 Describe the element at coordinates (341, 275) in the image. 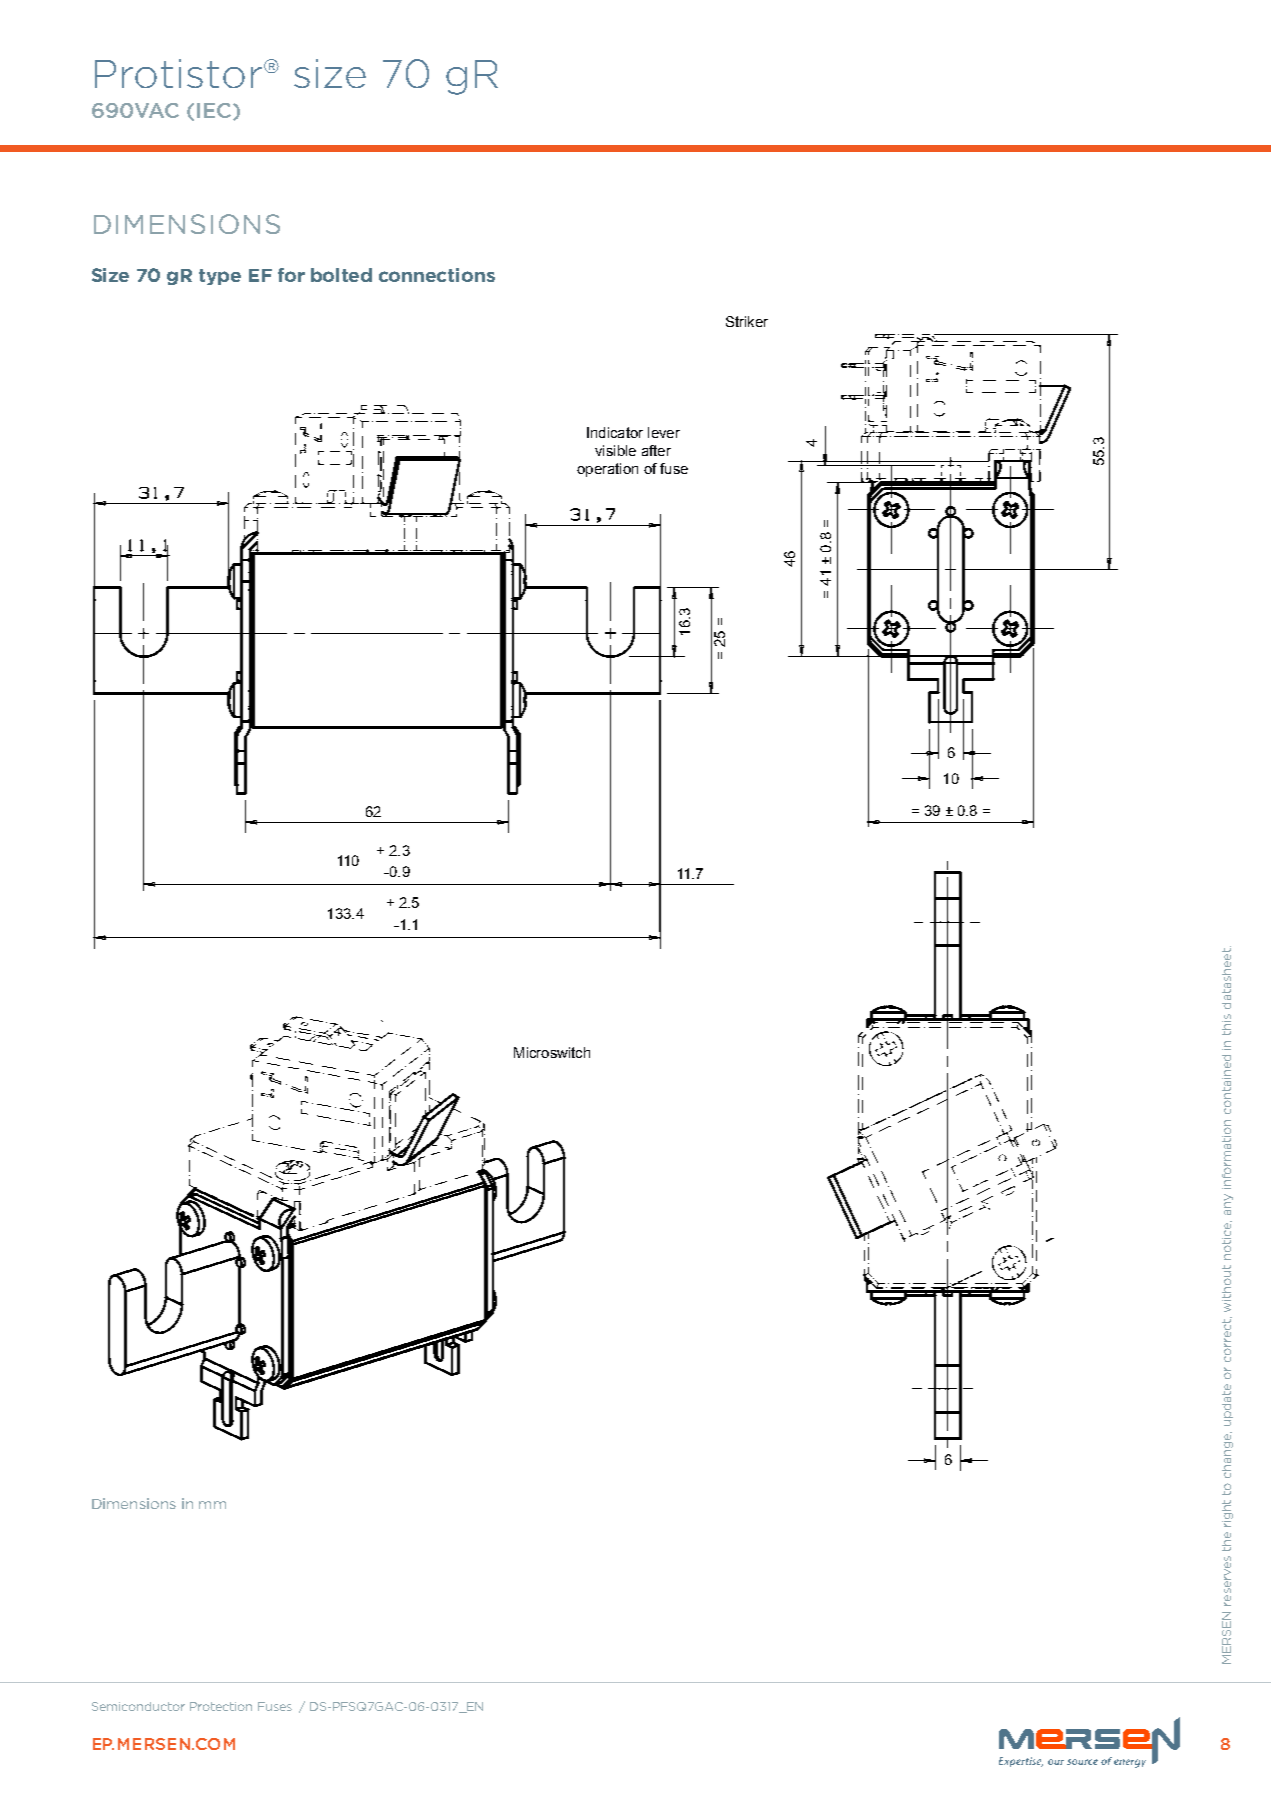

I see `bolted` at that location.
